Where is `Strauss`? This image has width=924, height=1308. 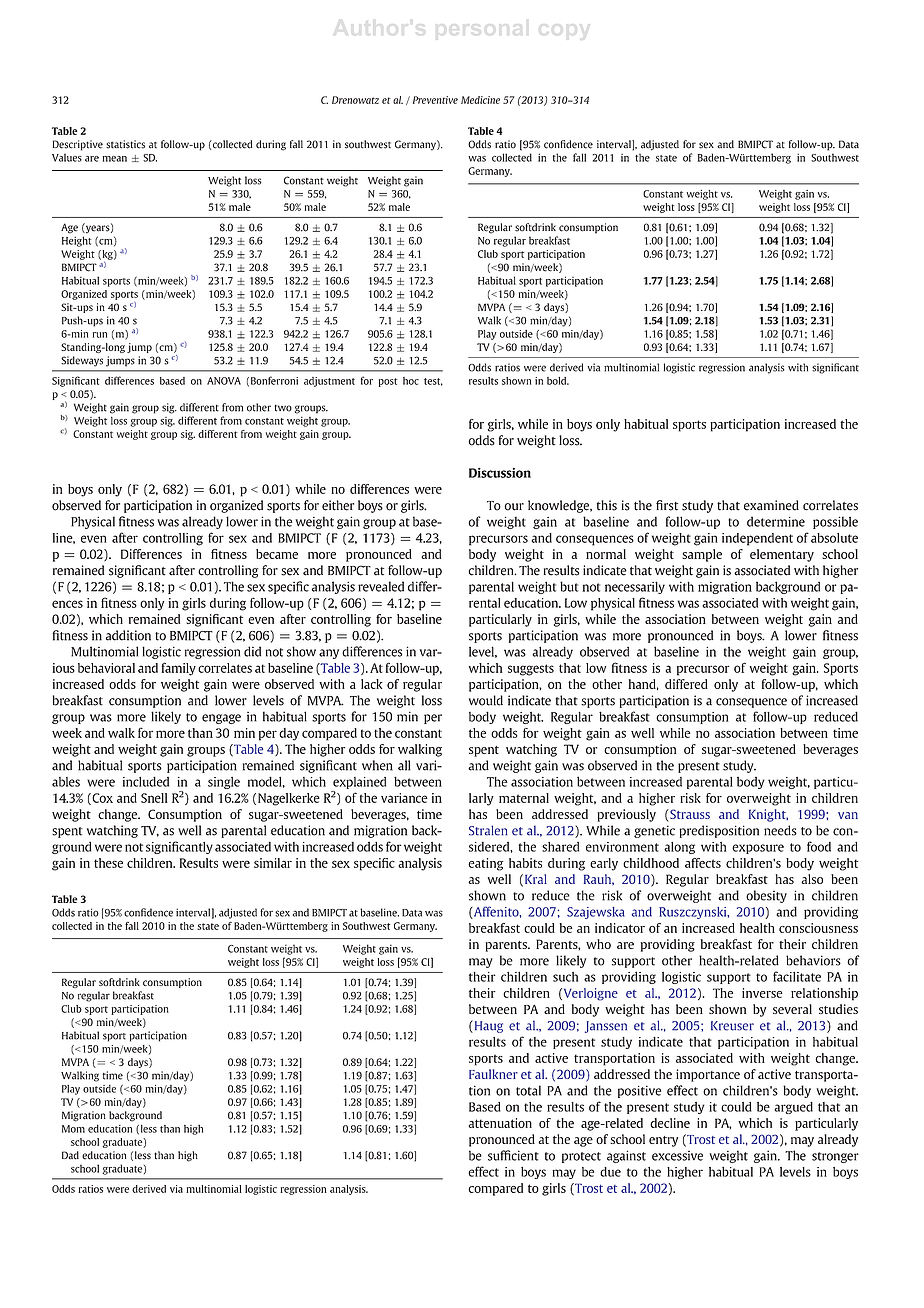 Strauss is located at coordinates (689, 815).
